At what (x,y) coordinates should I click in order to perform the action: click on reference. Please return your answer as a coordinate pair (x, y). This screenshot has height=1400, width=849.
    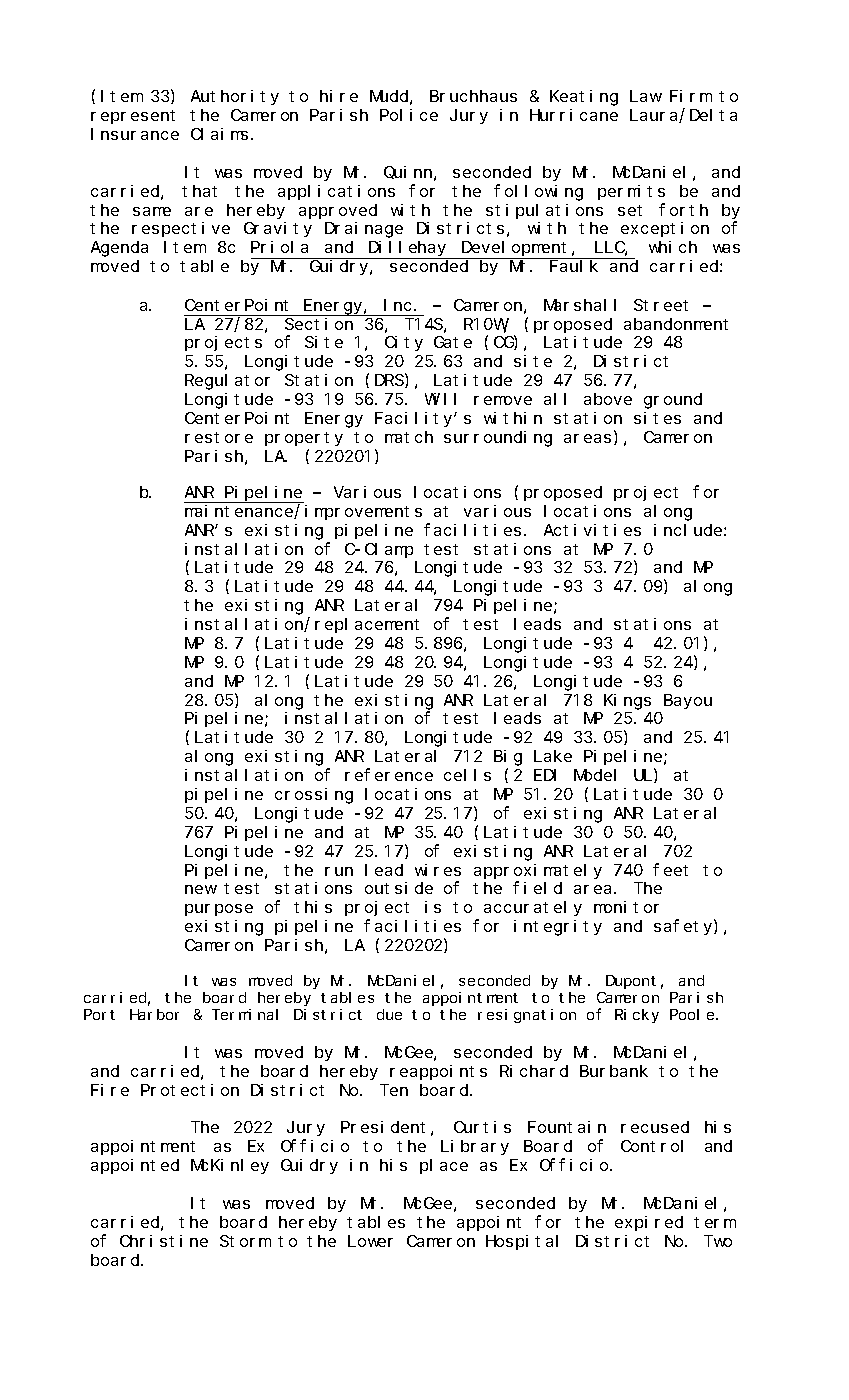
    Looking at the image, I should click on (389, 775).
